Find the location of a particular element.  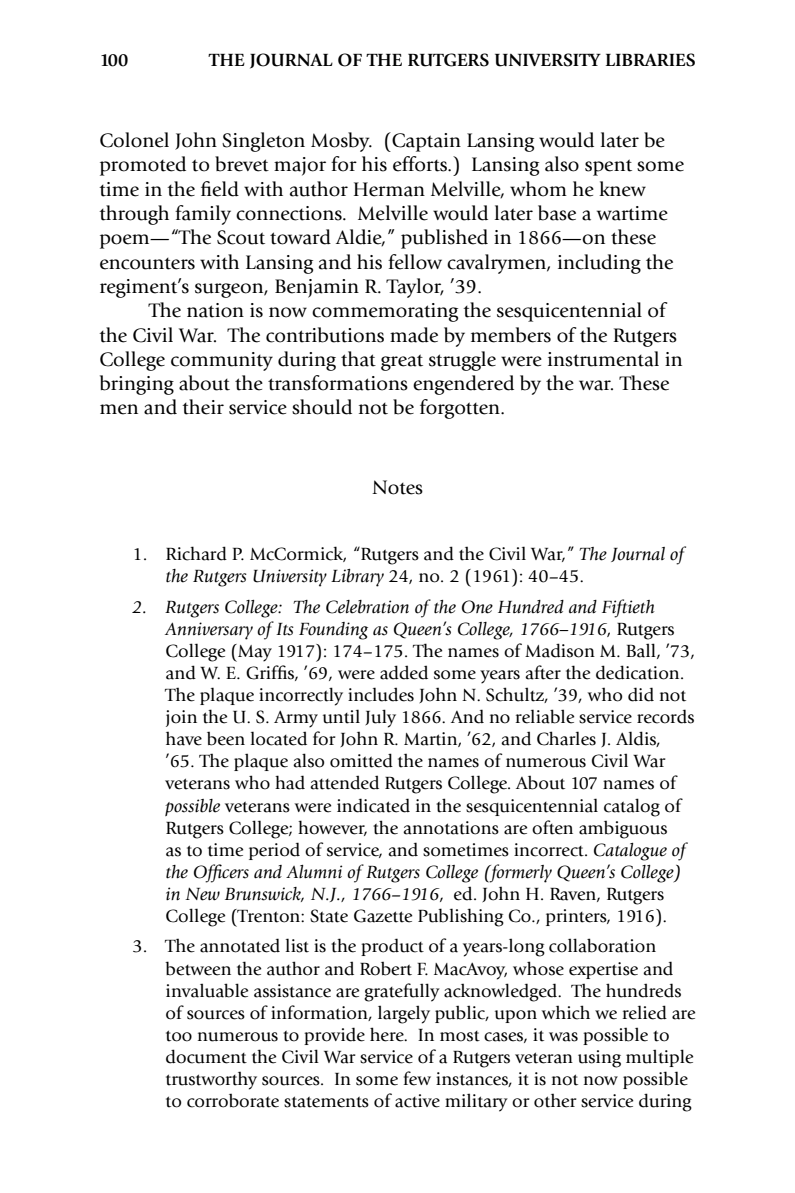

trustworthy is located at coordinates (211, 1080).
